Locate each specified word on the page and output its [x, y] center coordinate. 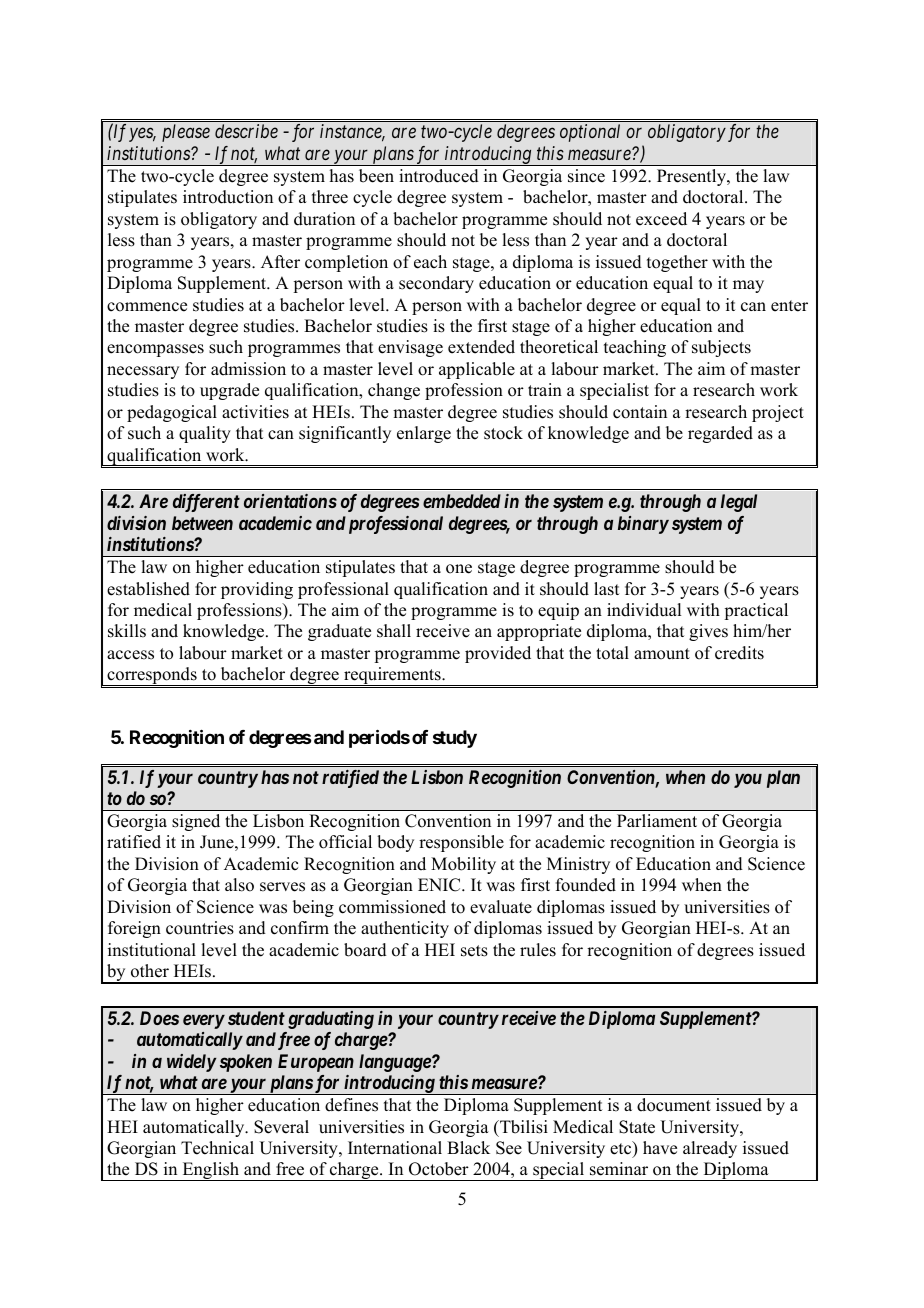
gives [708, 632]
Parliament [657, 821]
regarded [720, 434]
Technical [217, 1148]
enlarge [424, 434]
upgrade [229, 391]
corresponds [152, 676]
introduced [439, 176]
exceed [661, 219]
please [186, 133]
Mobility [463, 865]
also [239, 885]
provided [498, 654]
